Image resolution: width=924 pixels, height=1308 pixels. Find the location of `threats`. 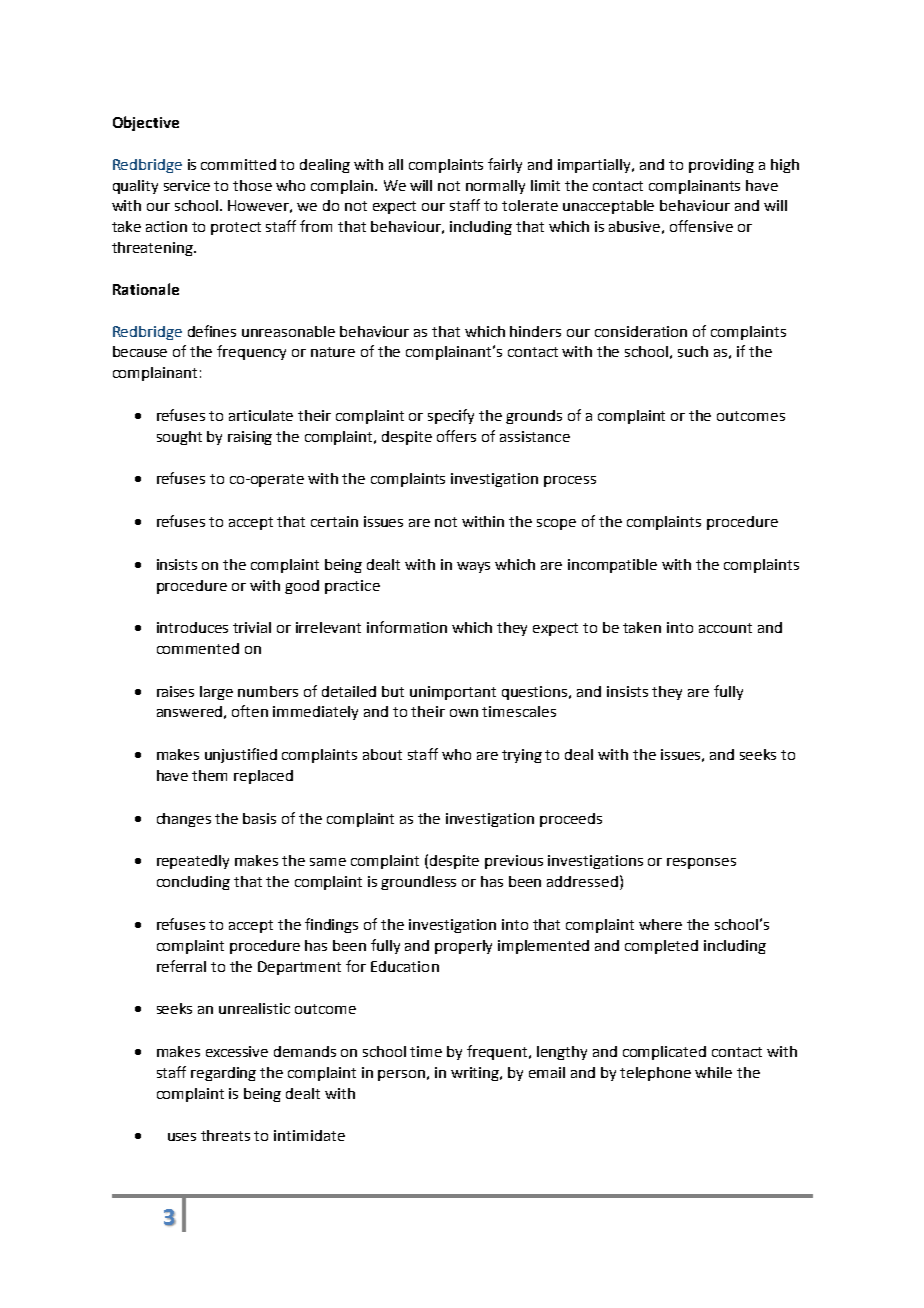

threats is located at coordinates (225, 1135).
